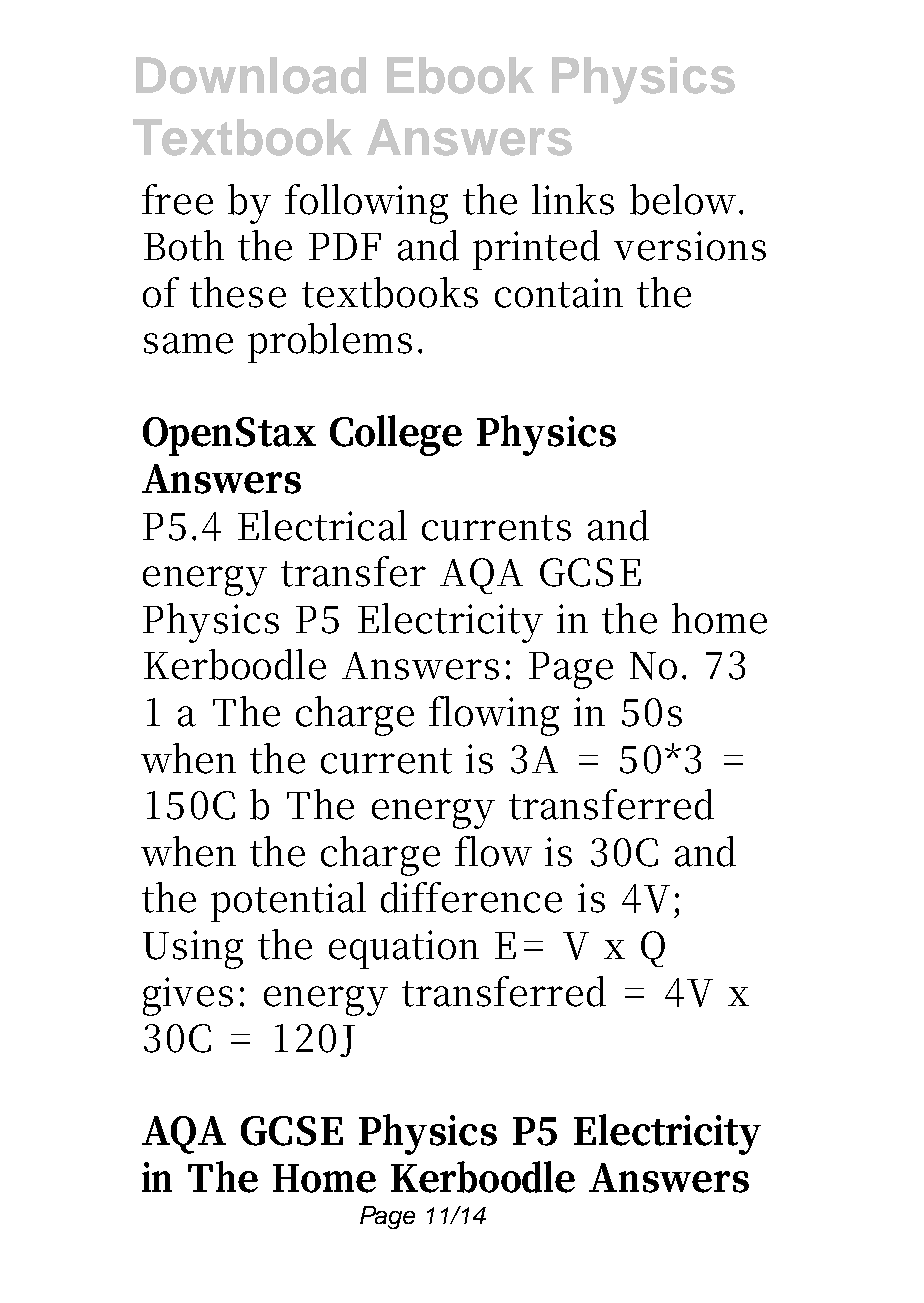  Describe the element at coordinates (559, 293) in the screenshot. I see `contain` at that location.
